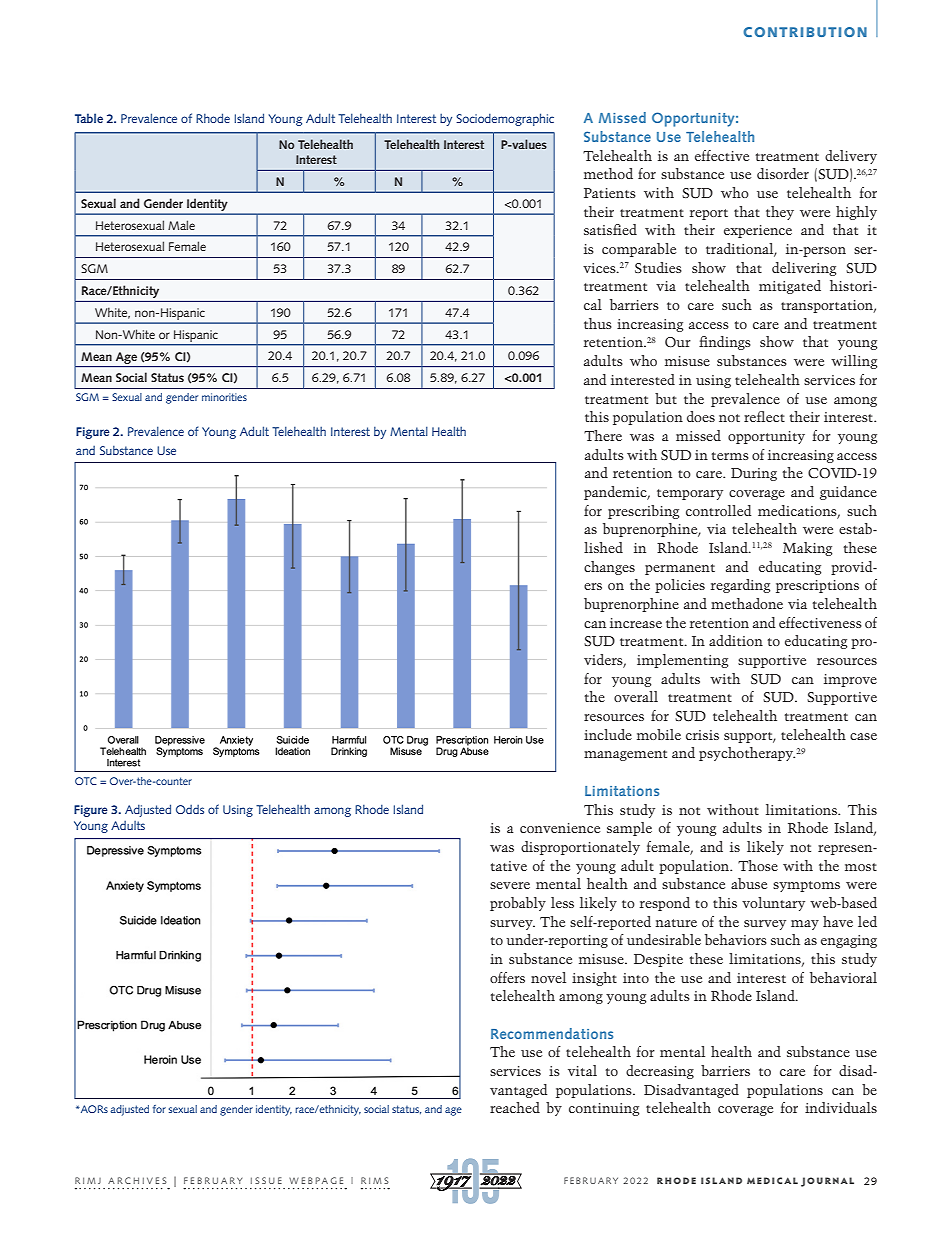 This screenshot has height=1233, width=952. What do you see at coordinates (560, 828) in the screenshot?
I see `convenience` at bounding box center [560, 828].
